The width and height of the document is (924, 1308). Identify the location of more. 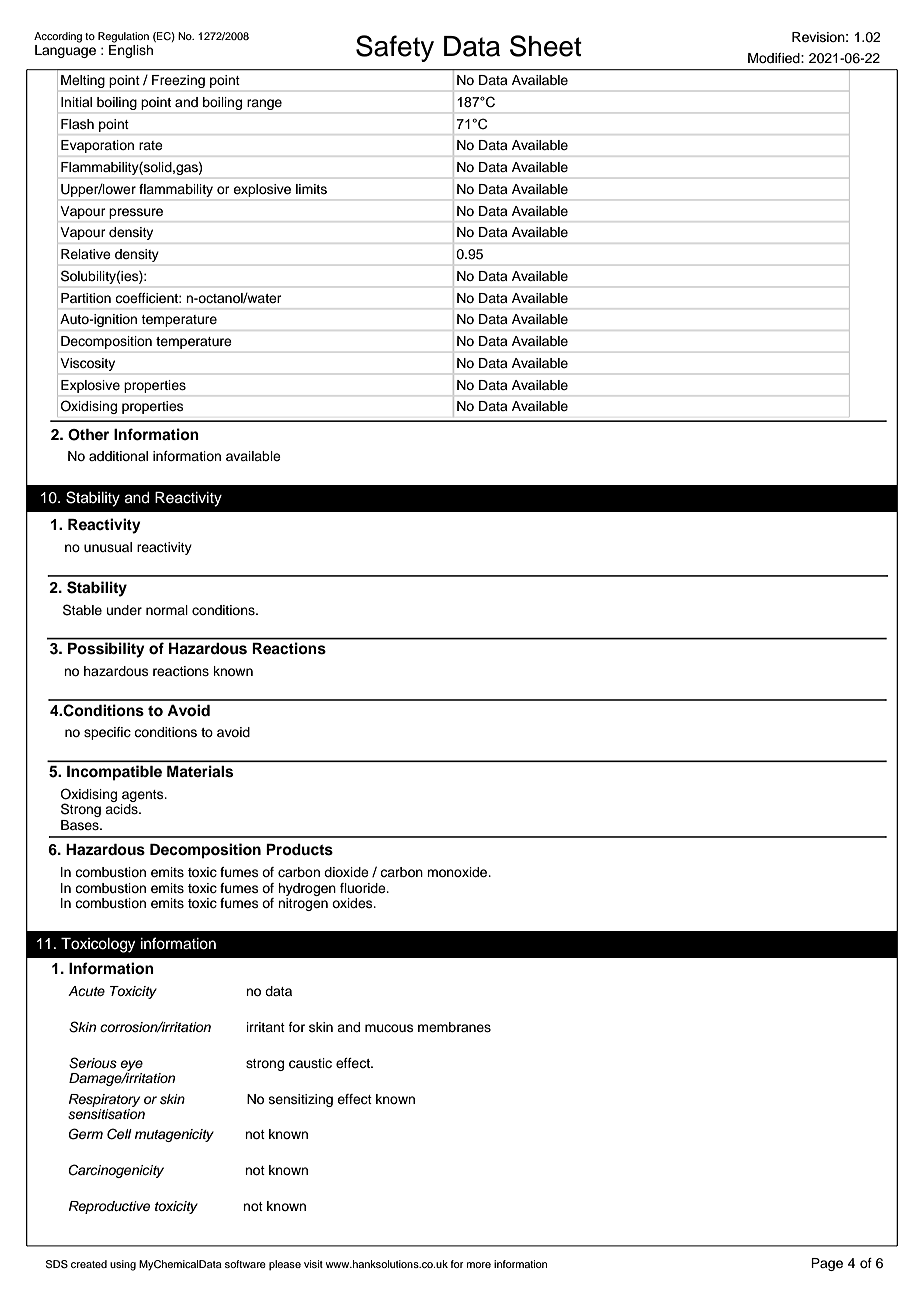
(479, 1265).
